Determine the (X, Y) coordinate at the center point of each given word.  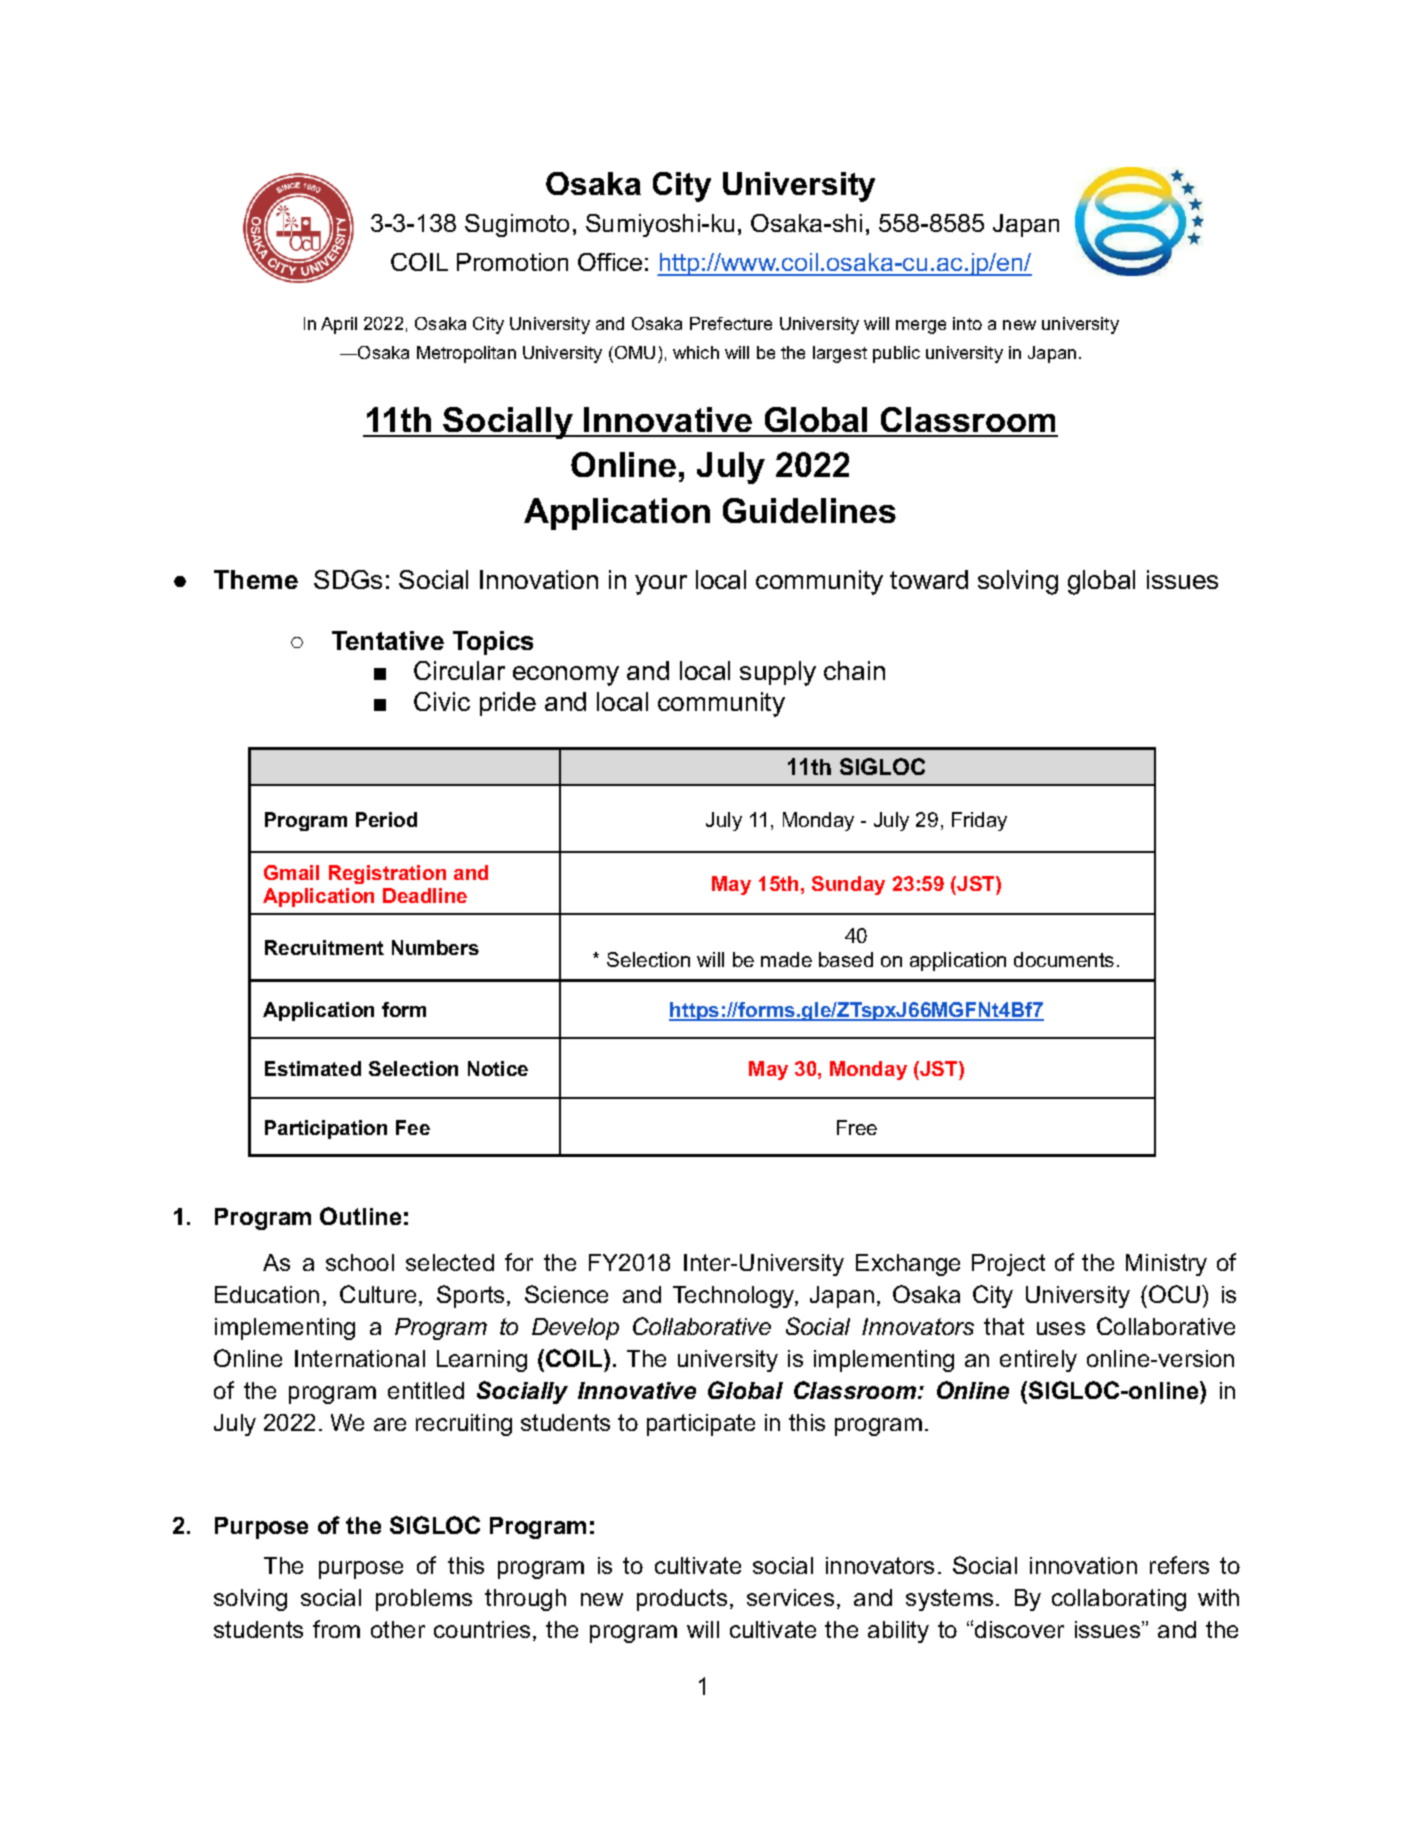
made (786, 959)
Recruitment (324, 947)
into (967, 323)
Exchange (908, 1265)
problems (424, 1600)
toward (929, 579)
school (360, 1262)
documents (1064, 959)
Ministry (1166, 1265)
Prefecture (731, 323)
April (339, 325)
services (790, 1597)
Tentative (388, 640)
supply (778, 673)
